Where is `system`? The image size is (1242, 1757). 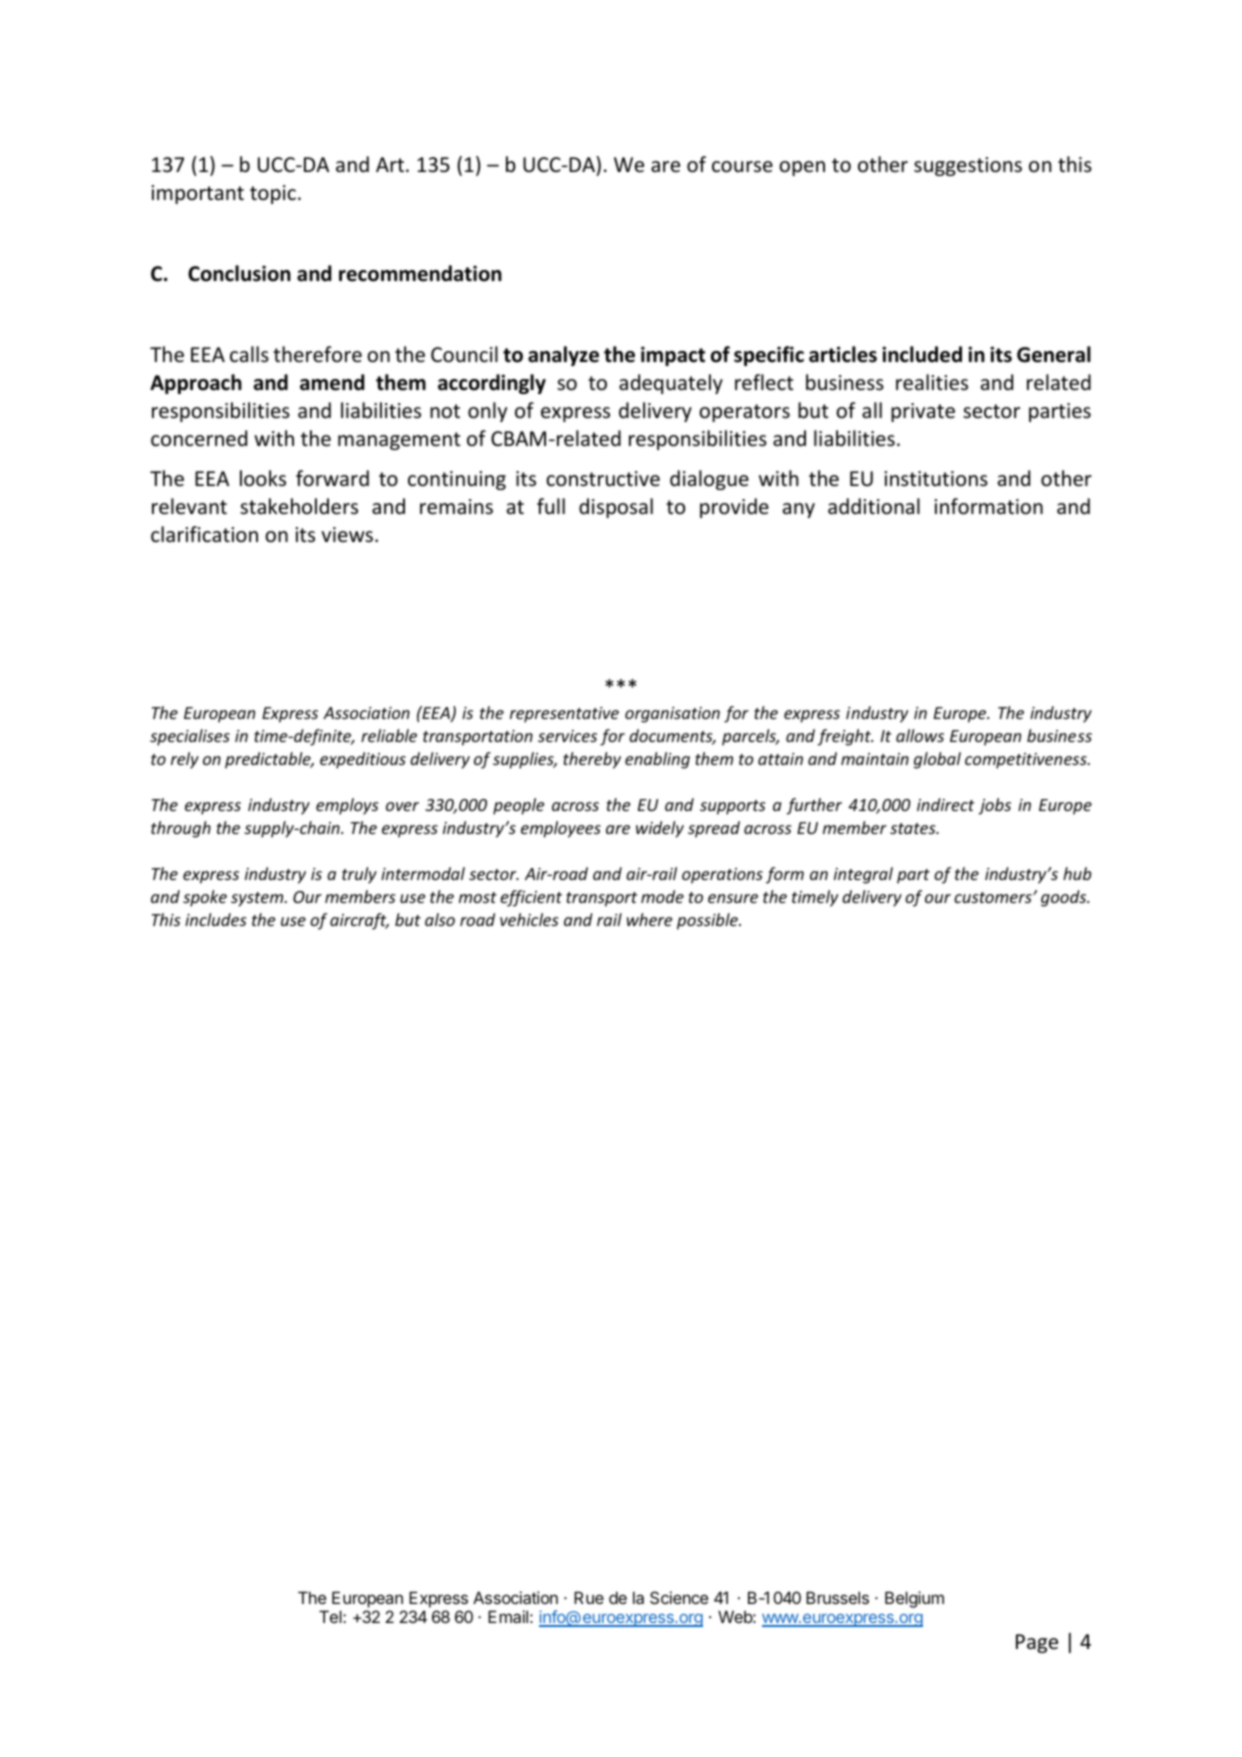
system is located at coordinates (258, 899).
